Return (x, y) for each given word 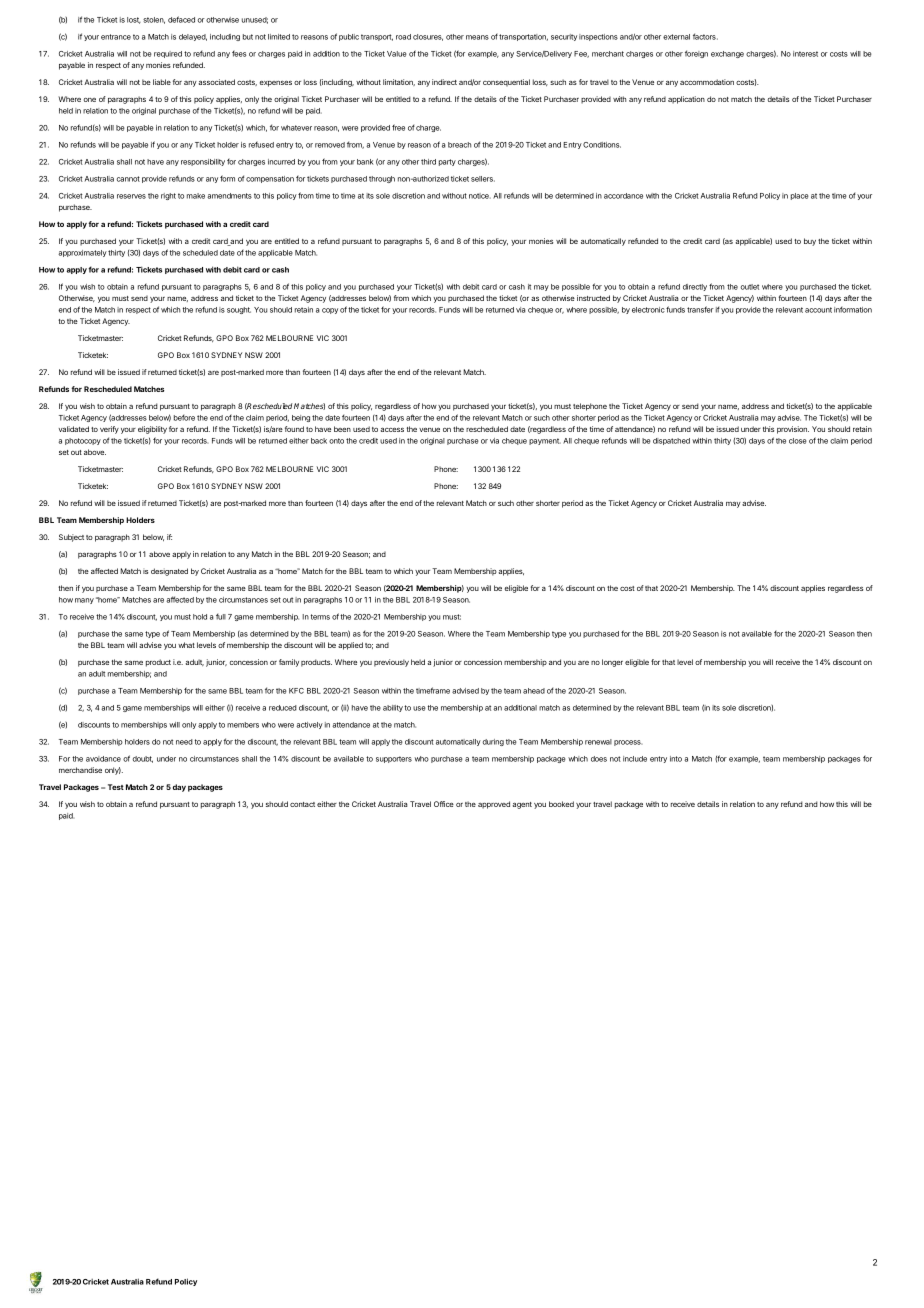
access (392, 430)
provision (793, 430)
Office (444, 804)
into (676, 759)
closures (428, 37)
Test (116, 787)
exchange (727, 54)
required (168, 54)
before (184, 417)
